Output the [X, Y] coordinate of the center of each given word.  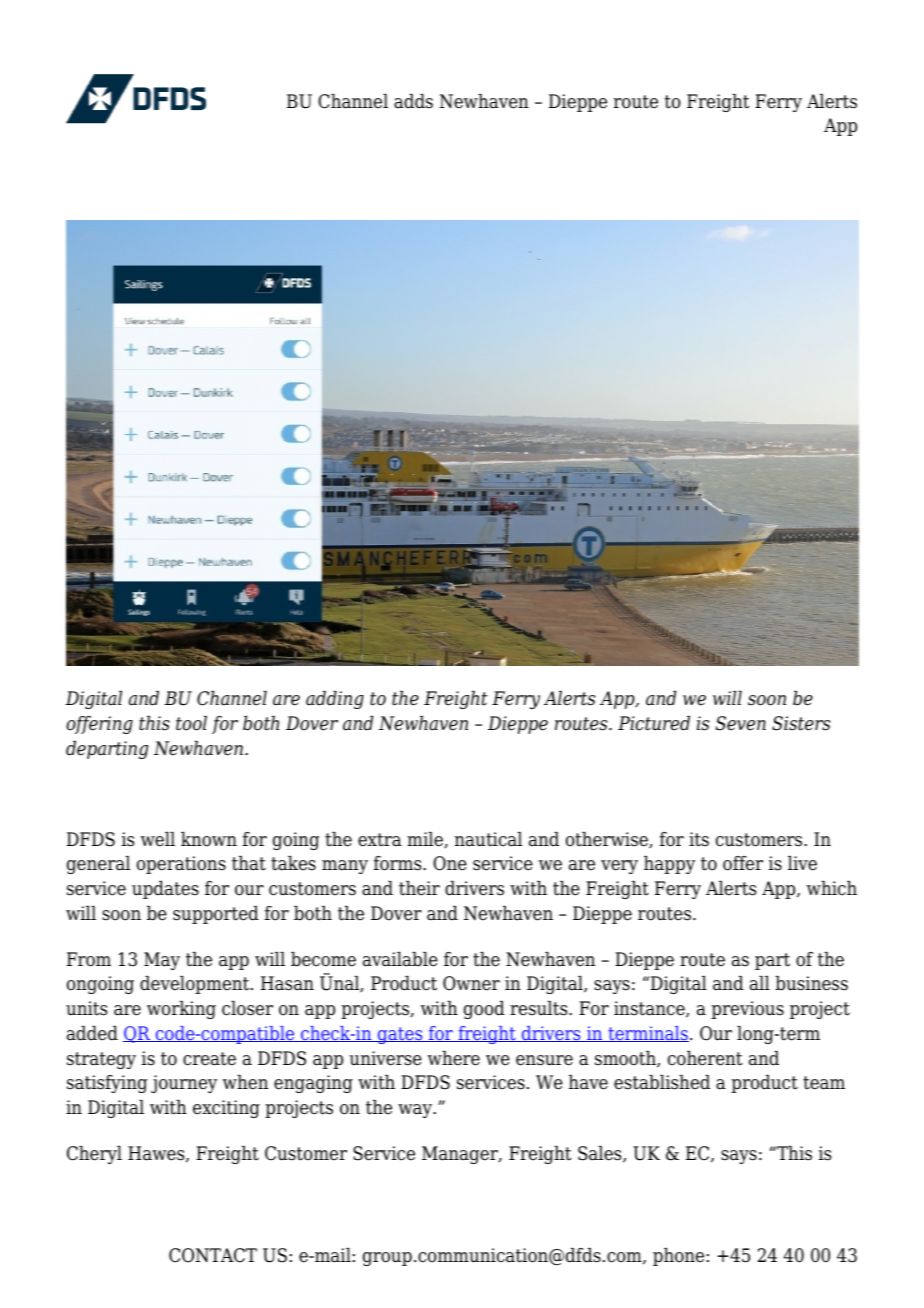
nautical [488, 839]
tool [191, 723]
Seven [741, 723]
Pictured [654, 723]
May [162, 961]
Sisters [801, 723]
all [760, 983]
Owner [471, 983]
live [802, 863]
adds [413, 101]
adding [335, 700]
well [158, 839]
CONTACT [213, 1255]
